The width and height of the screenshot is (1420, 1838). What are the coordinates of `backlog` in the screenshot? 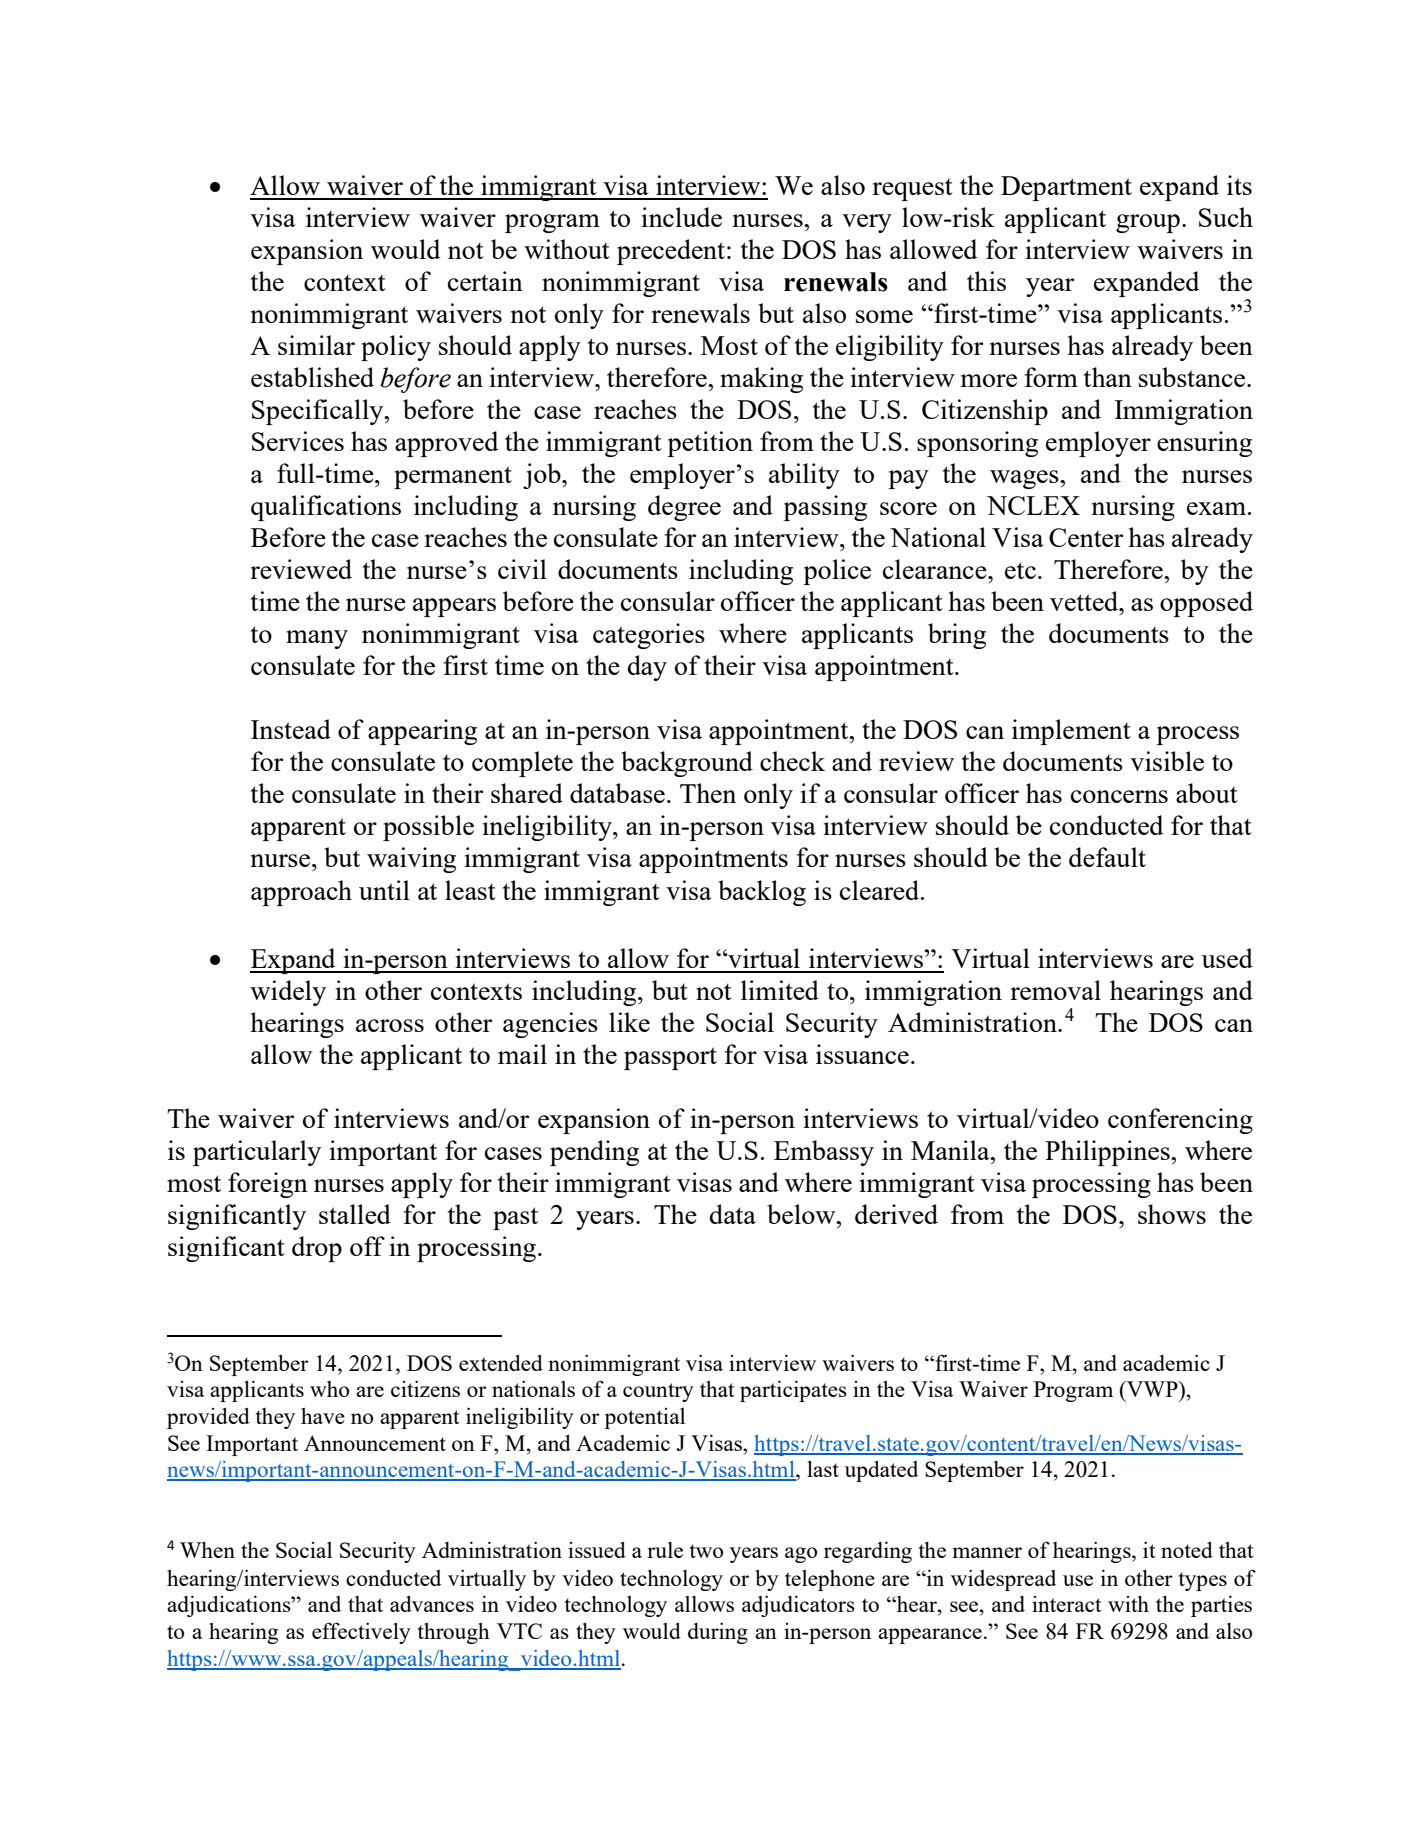 It's located at (762, 893).
